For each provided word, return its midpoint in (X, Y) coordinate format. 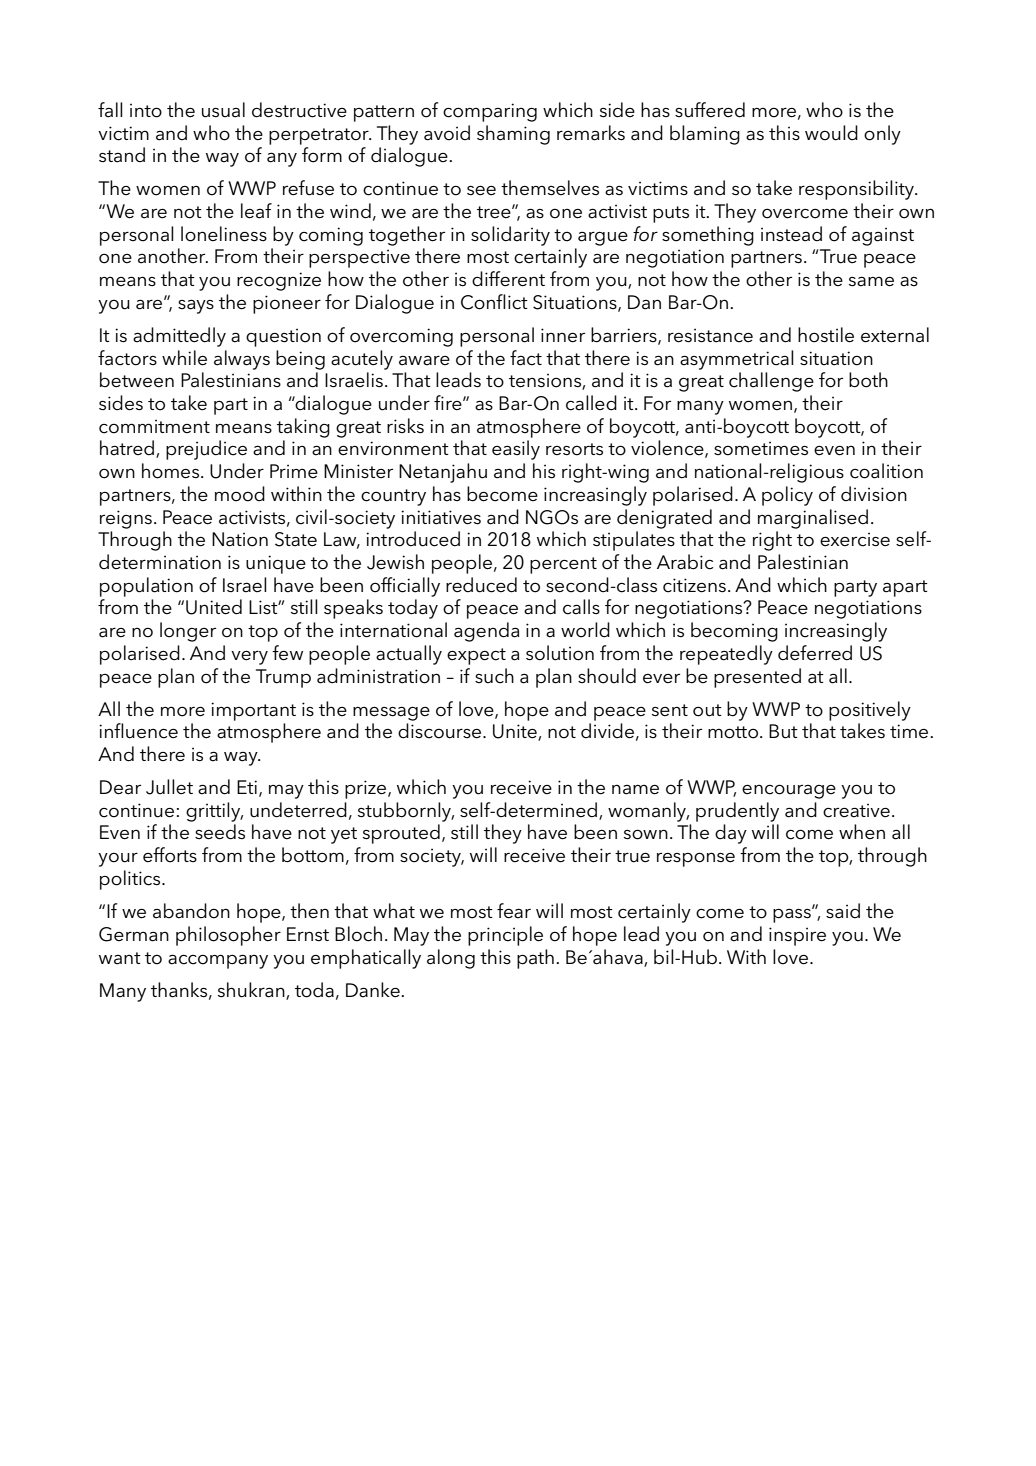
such (494, 676)
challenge (771, 382)
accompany (218, 961)
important (253, 711)
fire (449, 403)
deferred (815, 653)
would (831, 133)
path (535, 959)
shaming (513, 135)
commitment (154, 426)
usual (223, 110)
